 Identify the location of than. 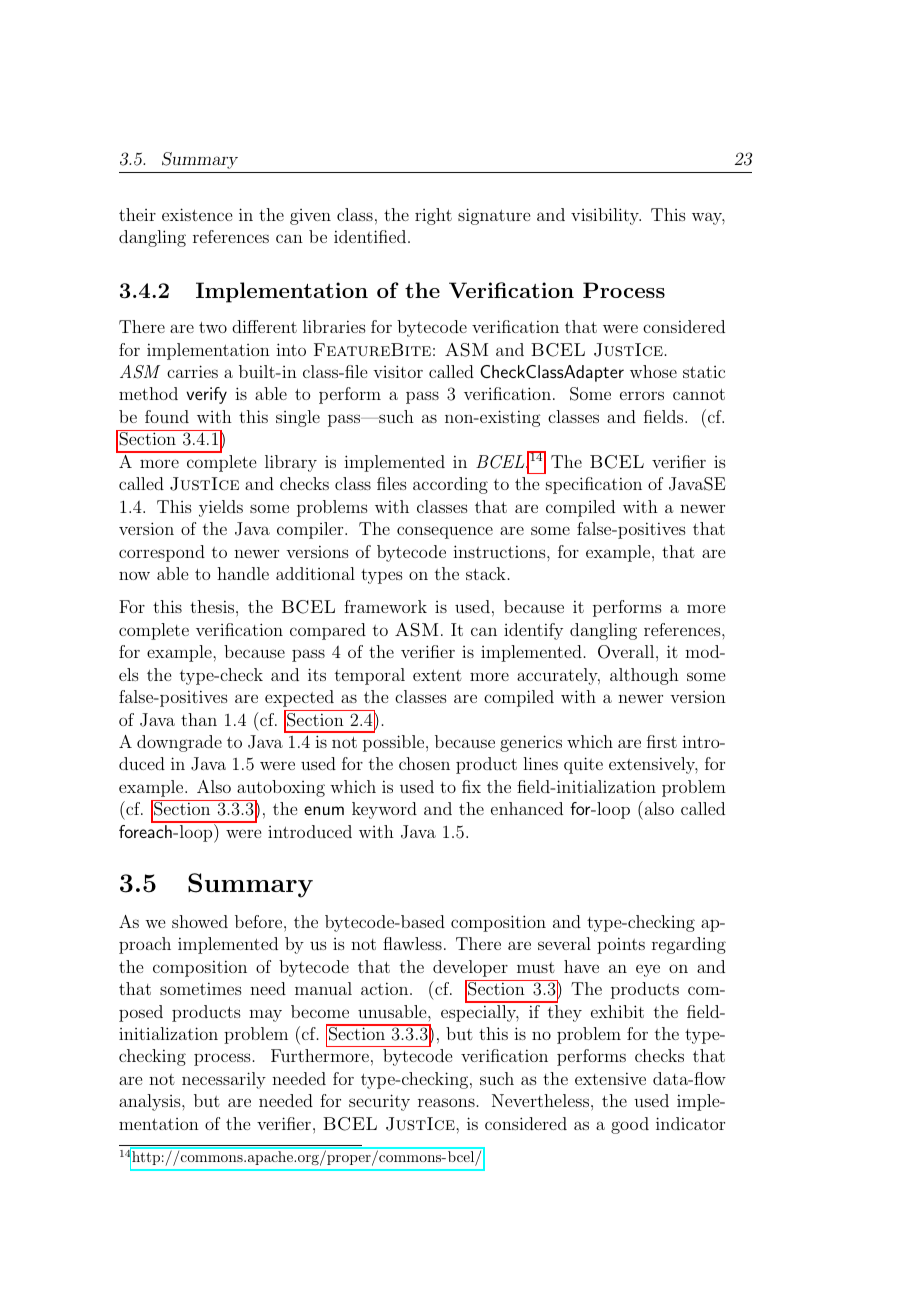
(199, 719).
